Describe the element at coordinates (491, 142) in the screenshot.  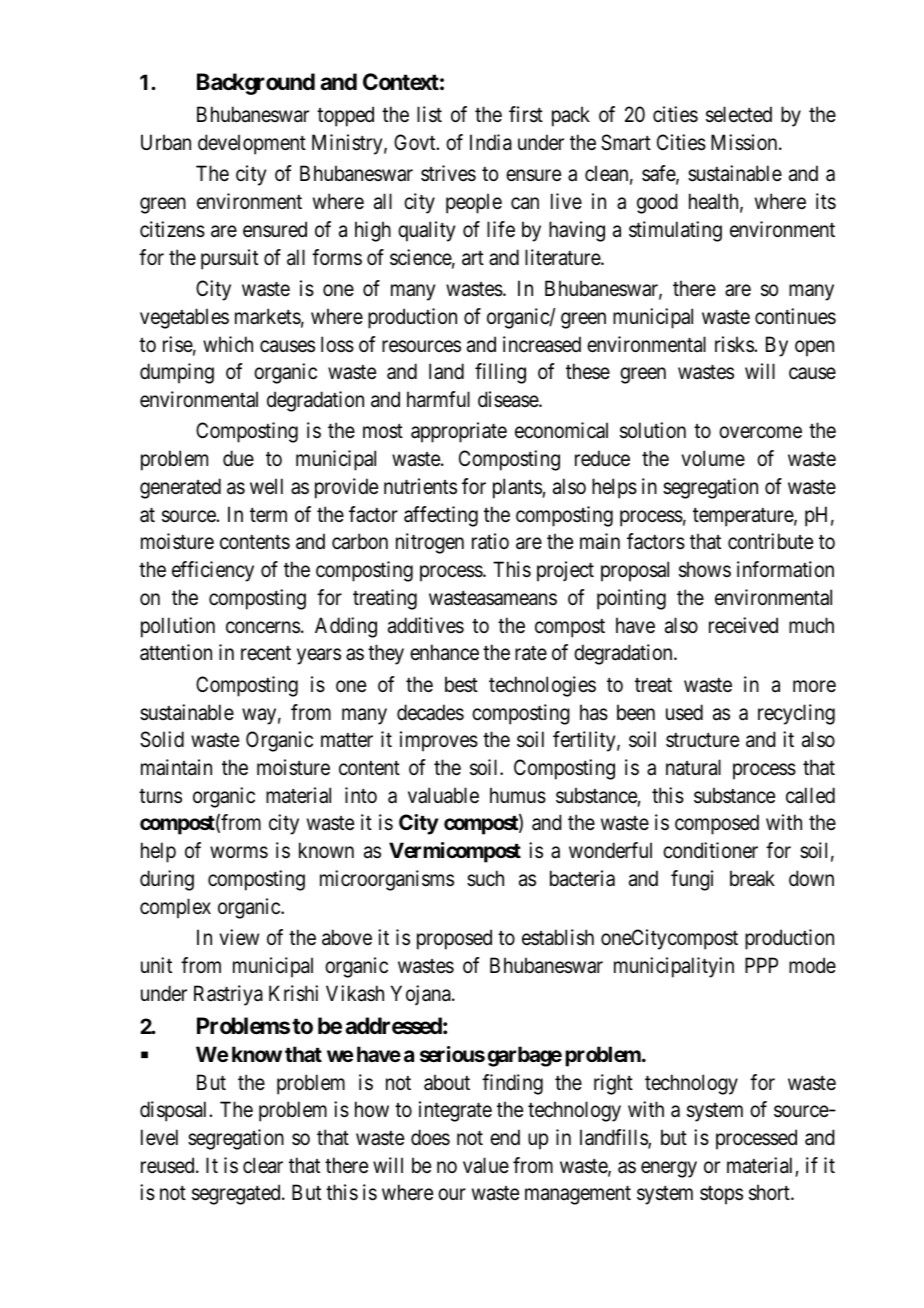
I see `India` at that location.
